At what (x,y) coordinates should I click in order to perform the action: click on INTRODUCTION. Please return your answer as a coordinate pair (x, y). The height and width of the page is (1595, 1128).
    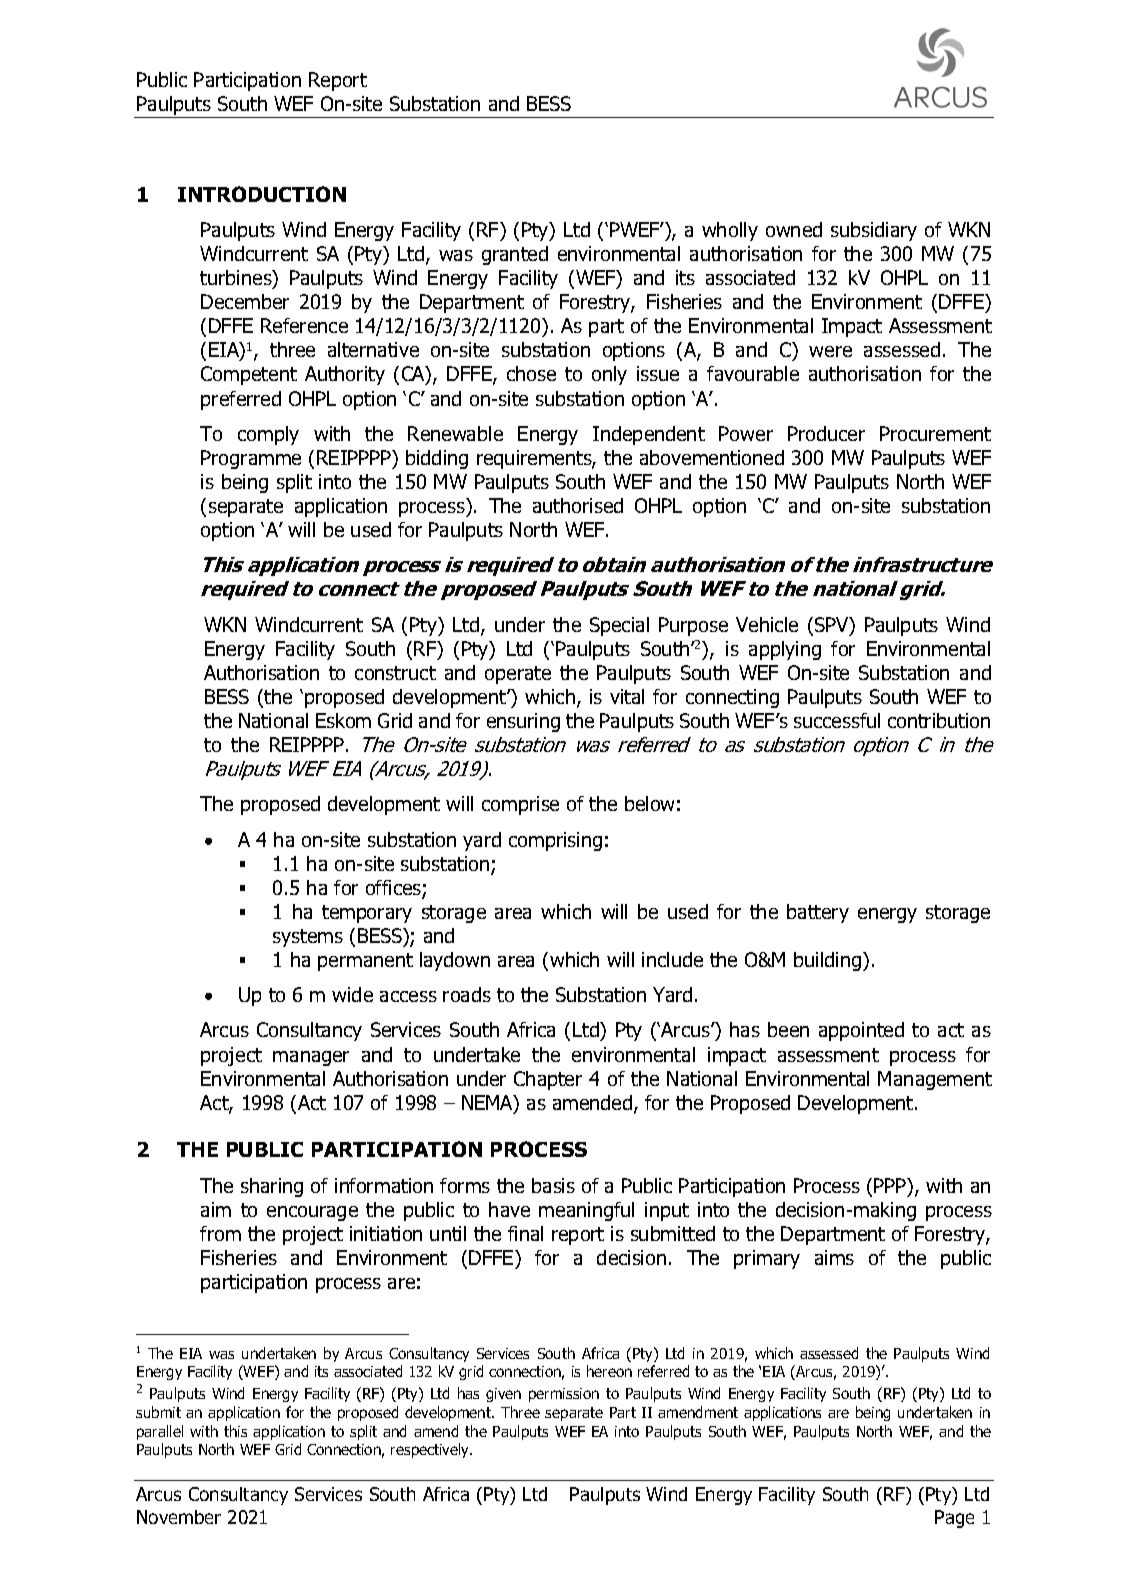
    Looking at the image, I should click on (262, 194).
